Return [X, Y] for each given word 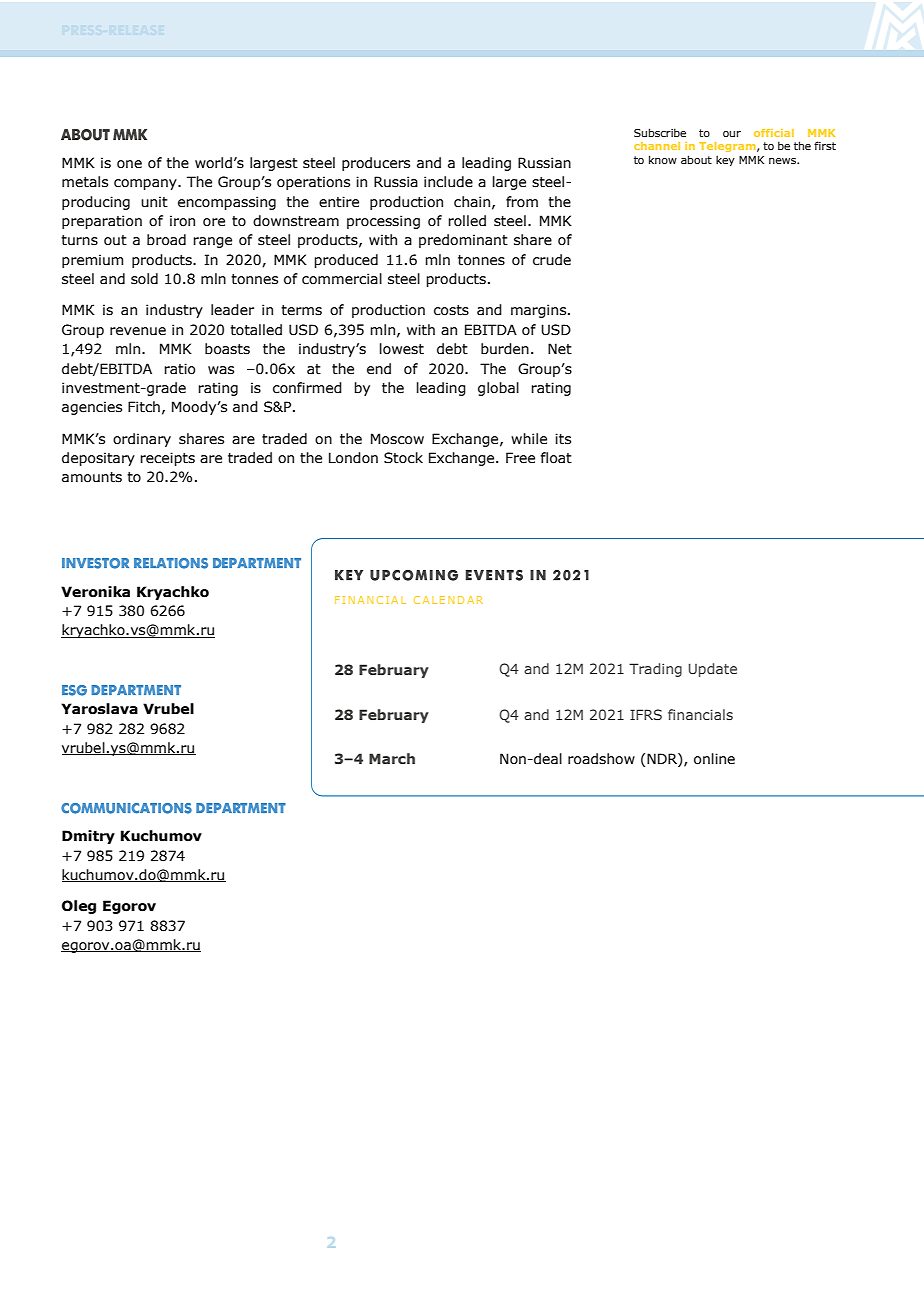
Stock [403, 458]
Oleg [79, 907]
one [129, 164]
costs [451, 310]
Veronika [95, 592]
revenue [138, 331]
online [714, 759]
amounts [92, 477]
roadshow [601, 759]
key [725, 160]
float [556, 458]
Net [560, 349]
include [448, 182]
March [392, 758]
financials [700, 714]
